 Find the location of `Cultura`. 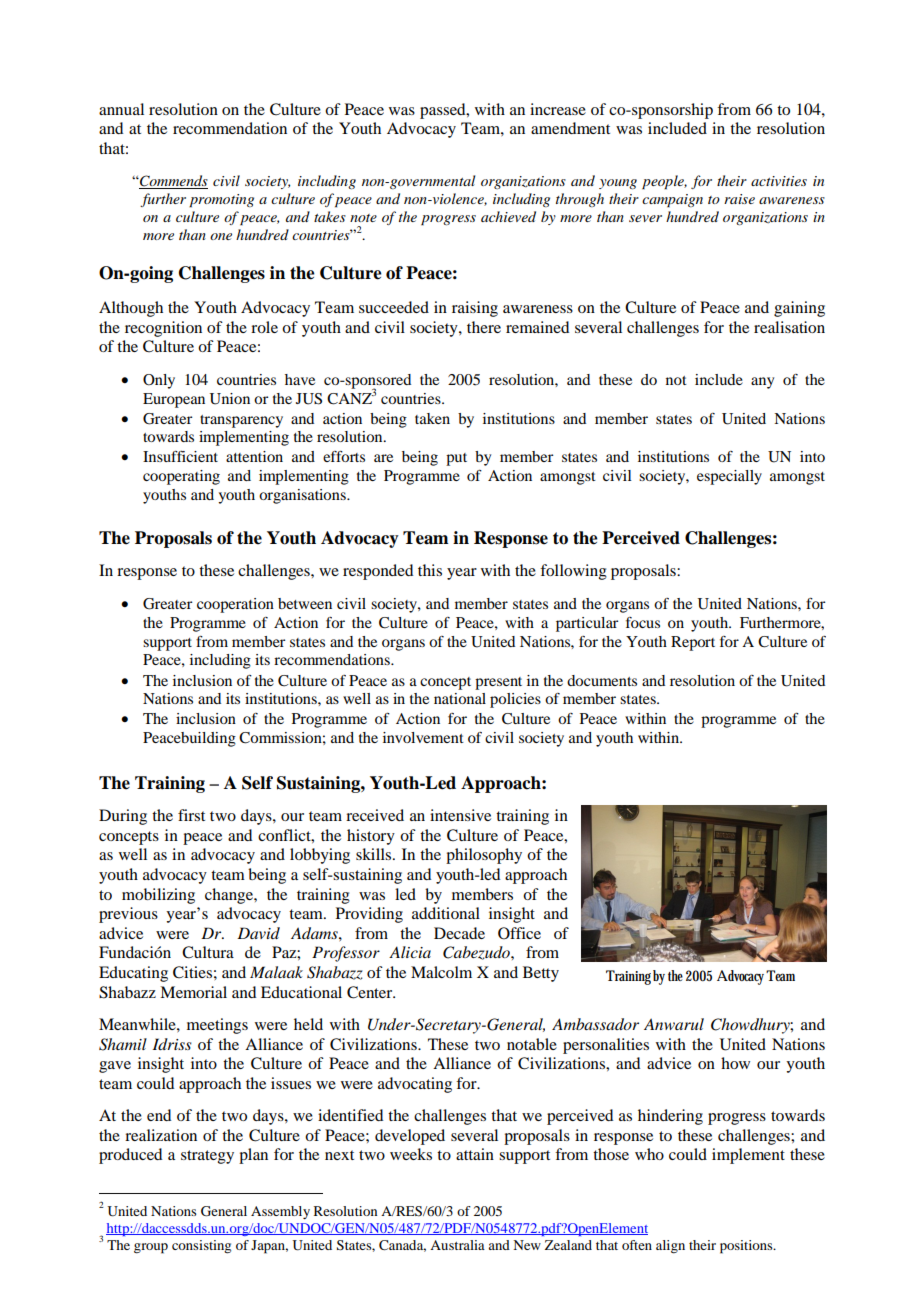

Cultura is located at coordinates (208, 952).
